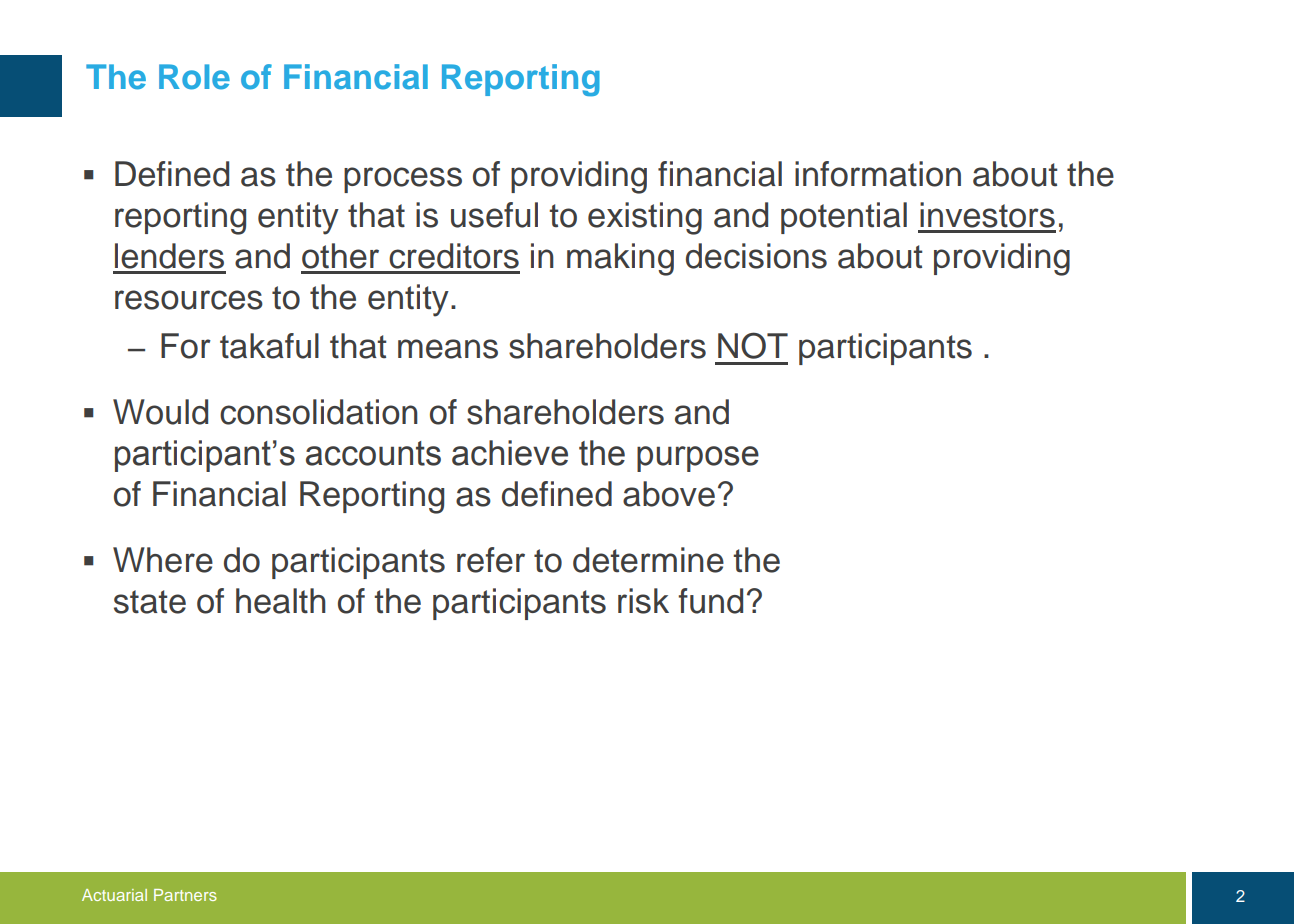 This screenshot has width=1294, height=924. Describe the element at coordinates (643, 601) in the screenshot. I see `risk` at that location.
